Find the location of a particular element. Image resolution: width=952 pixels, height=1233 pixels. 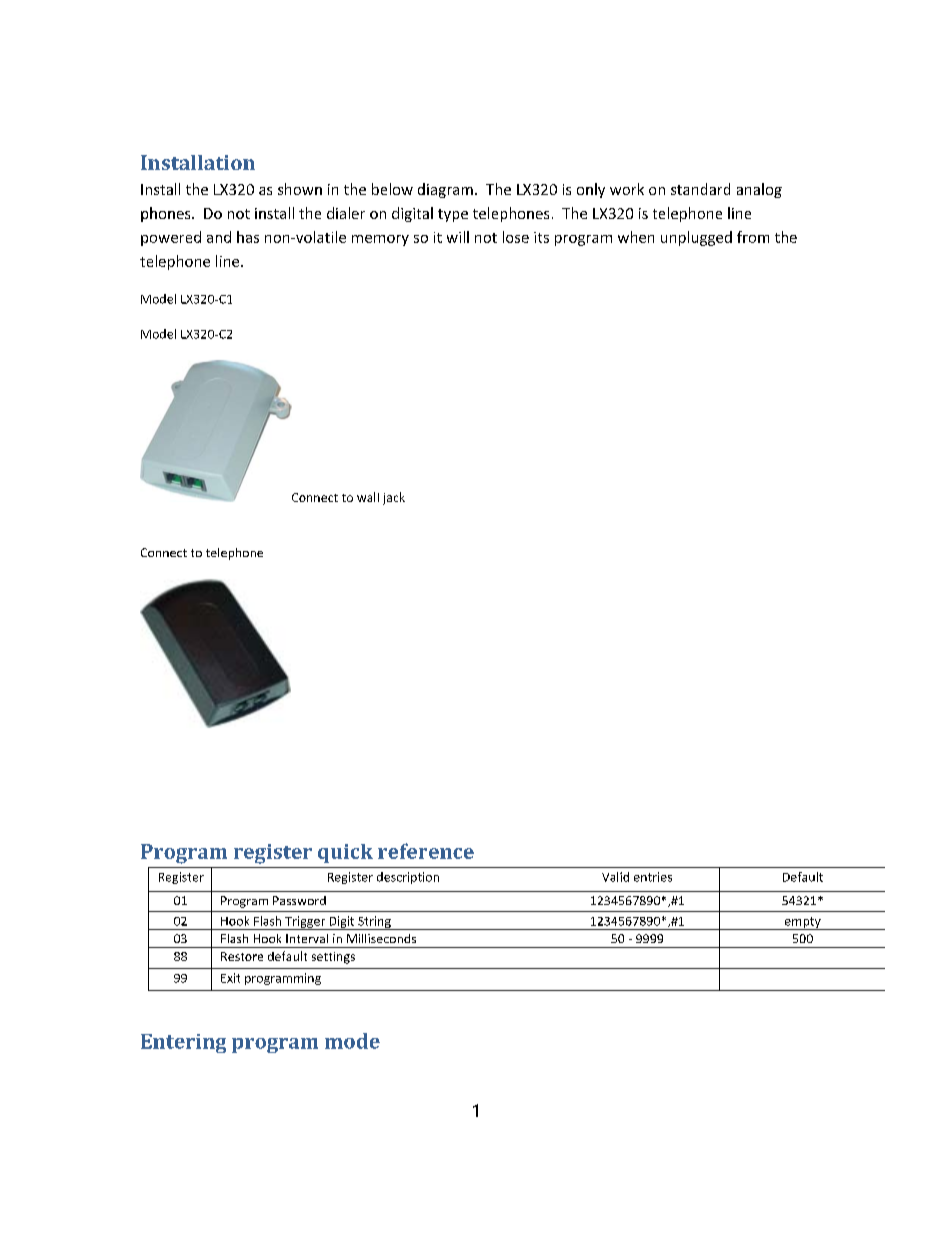

wall is located at coordinates (368, 497).
